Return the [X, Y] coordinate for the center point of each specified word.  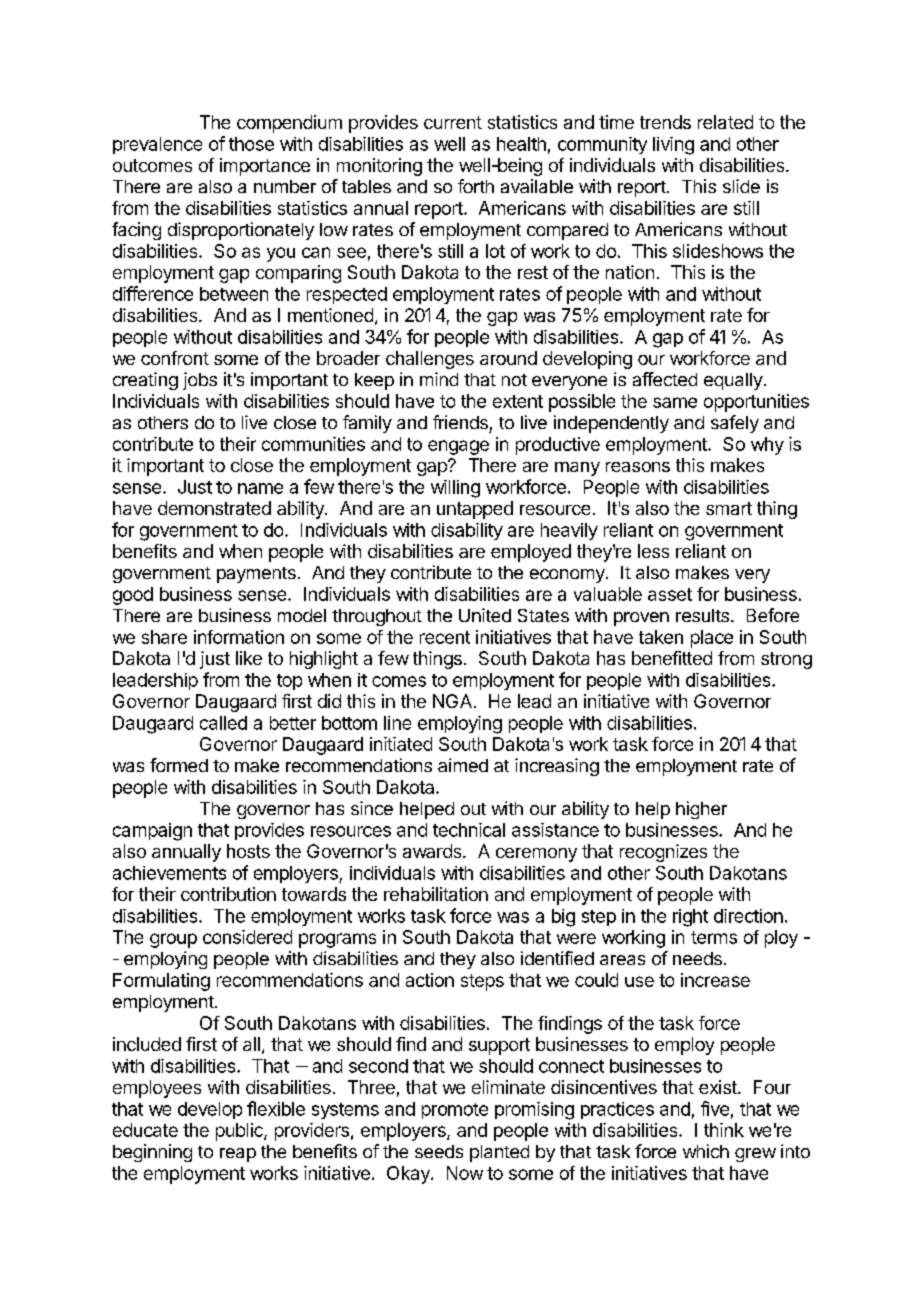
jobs [200, 381]
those [251, 144]
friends [460, 422]
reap [238, 1155]
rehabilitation [436, 894]
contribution [228, 894]
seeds [439, 1151]
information [239, 637]
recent [445, 637]
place [712, 639]
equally [733, 381]
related [725, 122]
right [690, 918]
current [453, 122]
